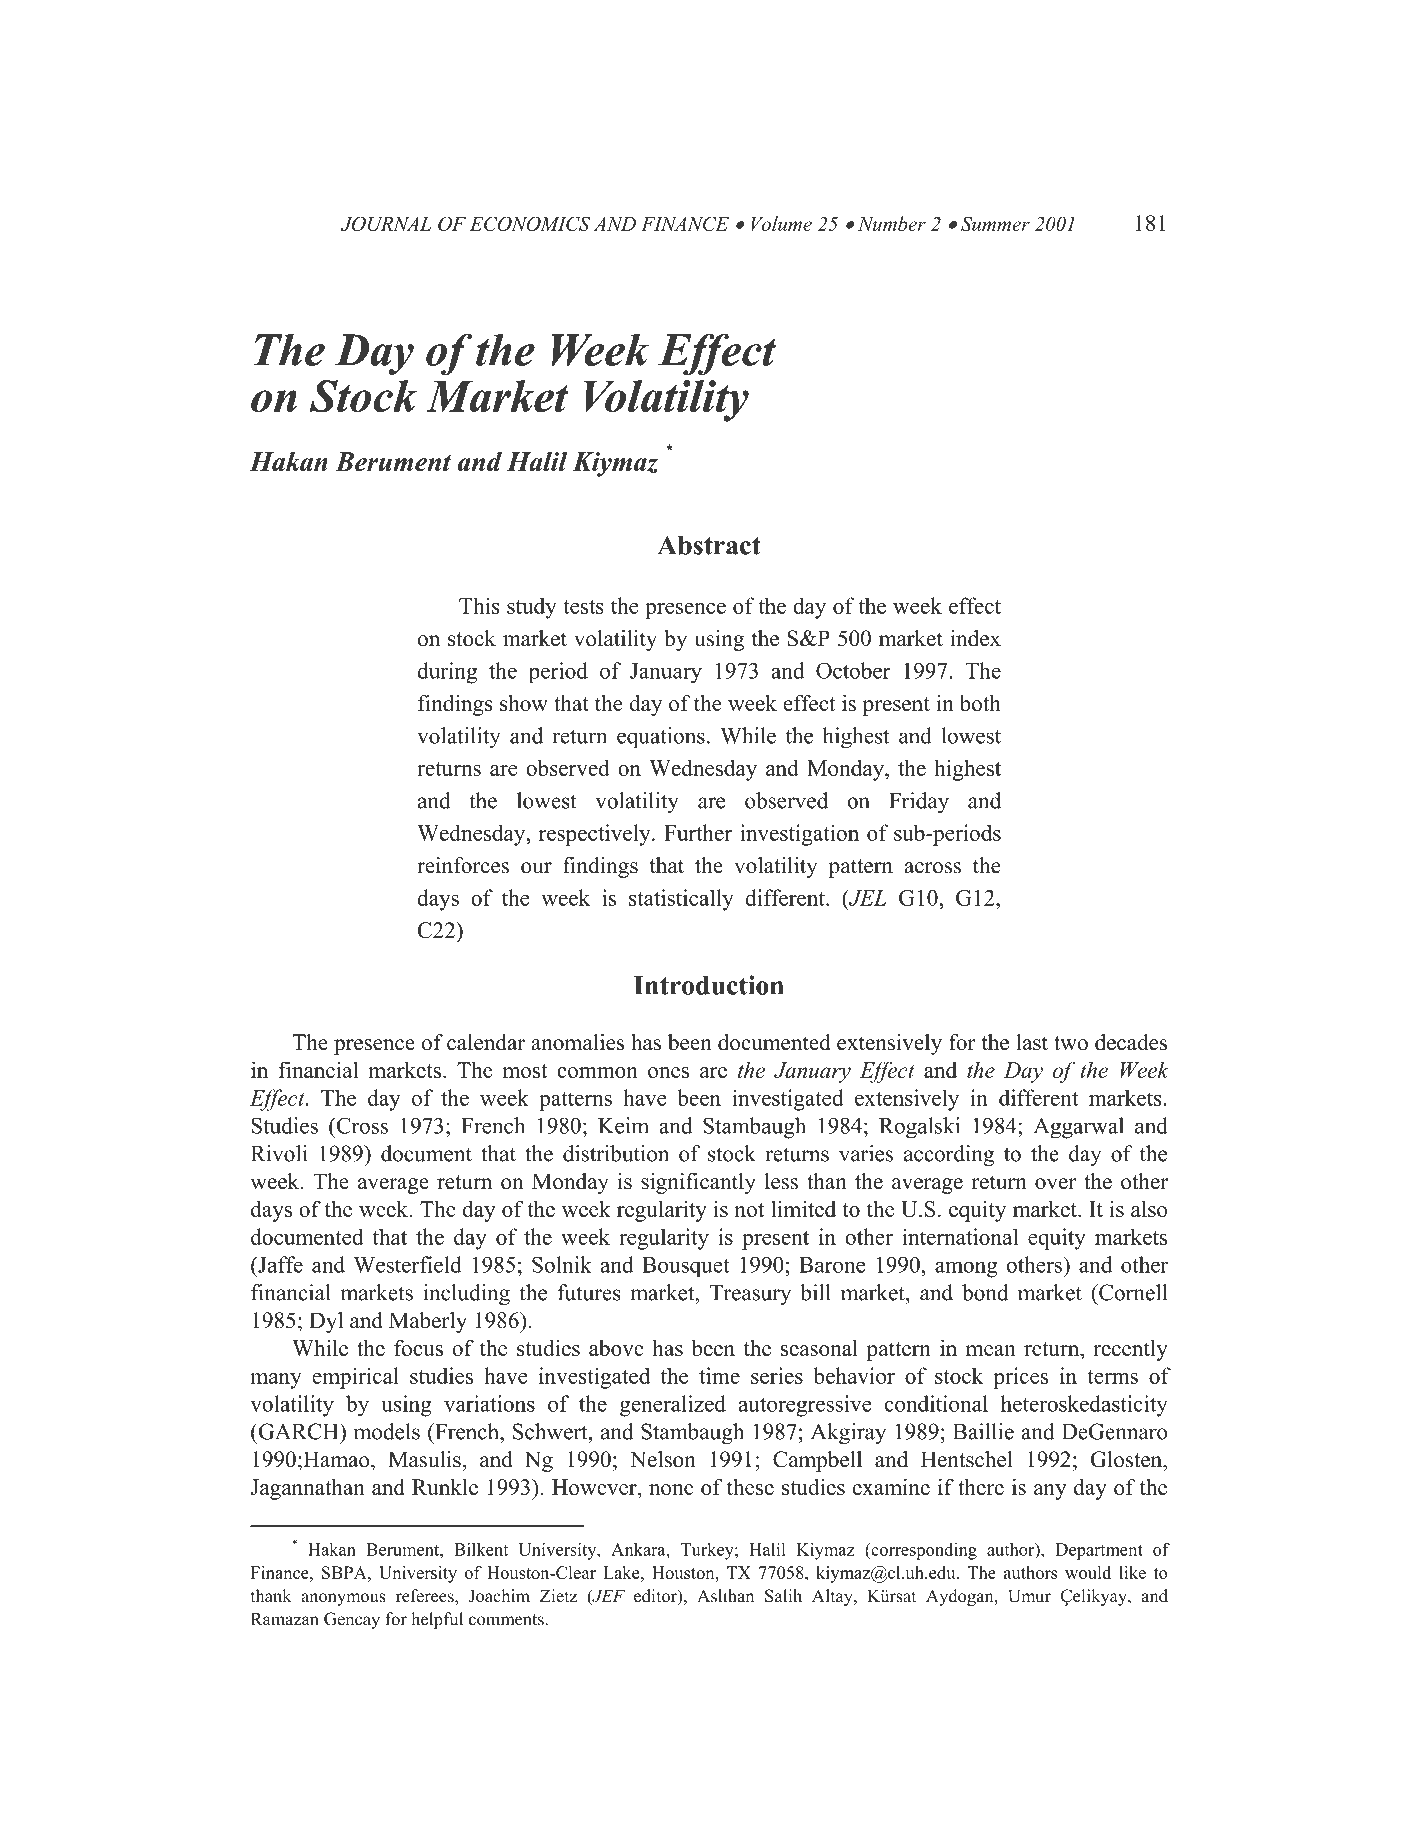 Image resolution: width=1418 pixels, height=1835 pixels. What do you see at coordinates (656, 1597) in the screenshot?
I see `editor` at bounding box center [656, 1597].
